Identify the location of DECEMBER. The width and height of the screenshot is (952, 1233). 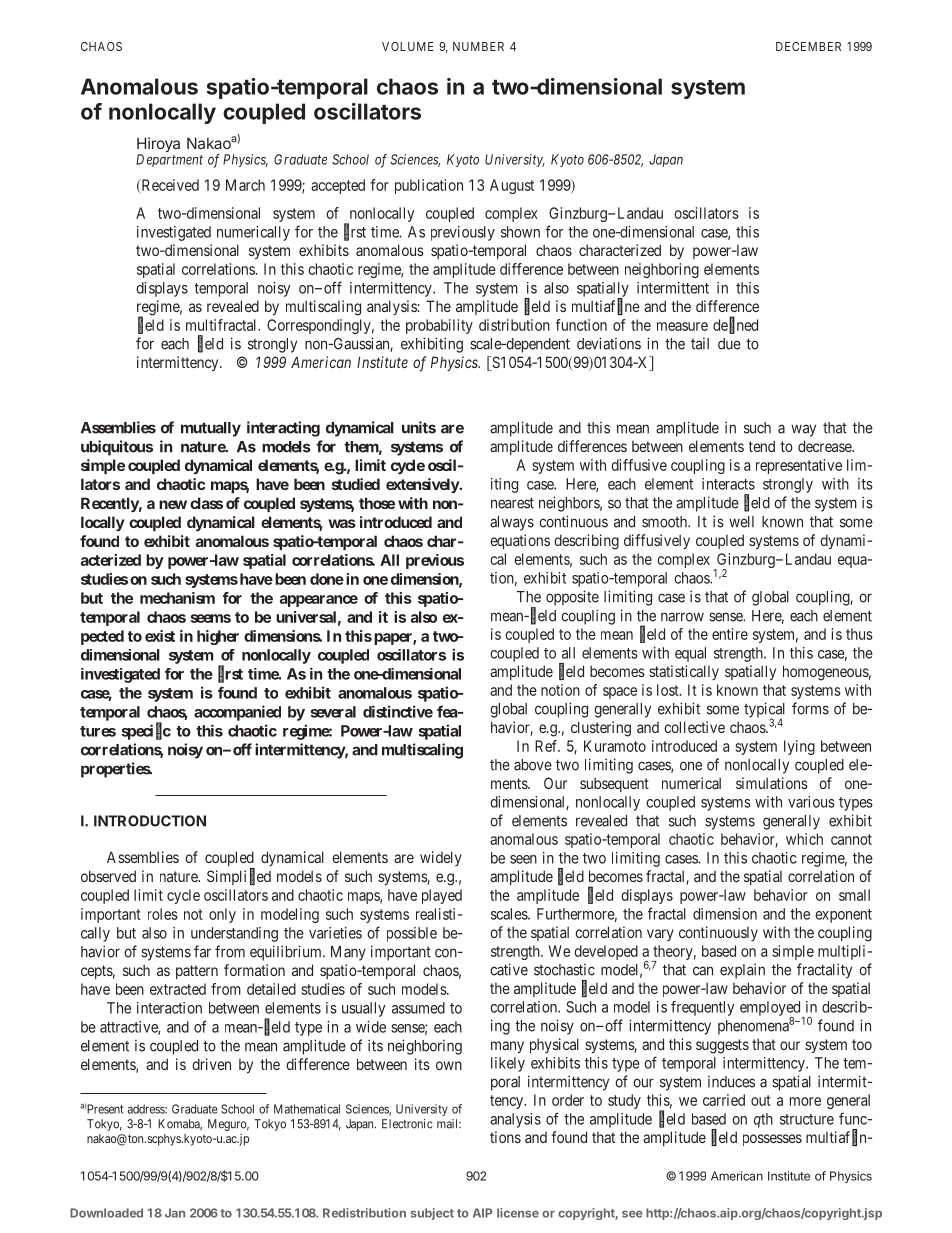
(808, 46).
